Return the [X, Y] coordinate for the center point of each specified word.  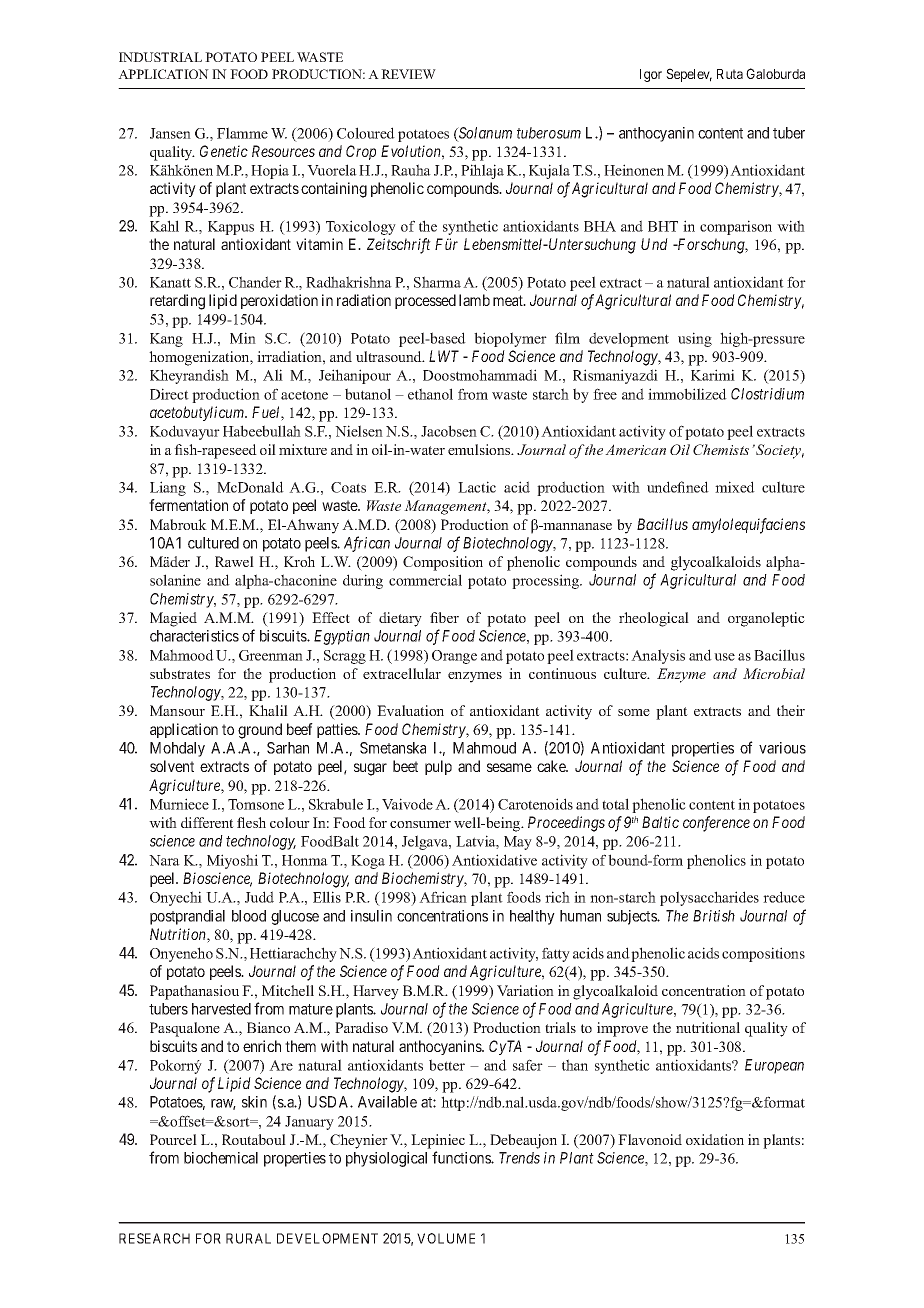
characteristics [194, 636]
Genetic [224, 151]
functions [462, 1157]
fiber [444, 617]
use [724, 657]
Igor [651, 75]
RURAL [248, 1238]
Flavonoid [650, 1139]
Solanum [484, 134]
